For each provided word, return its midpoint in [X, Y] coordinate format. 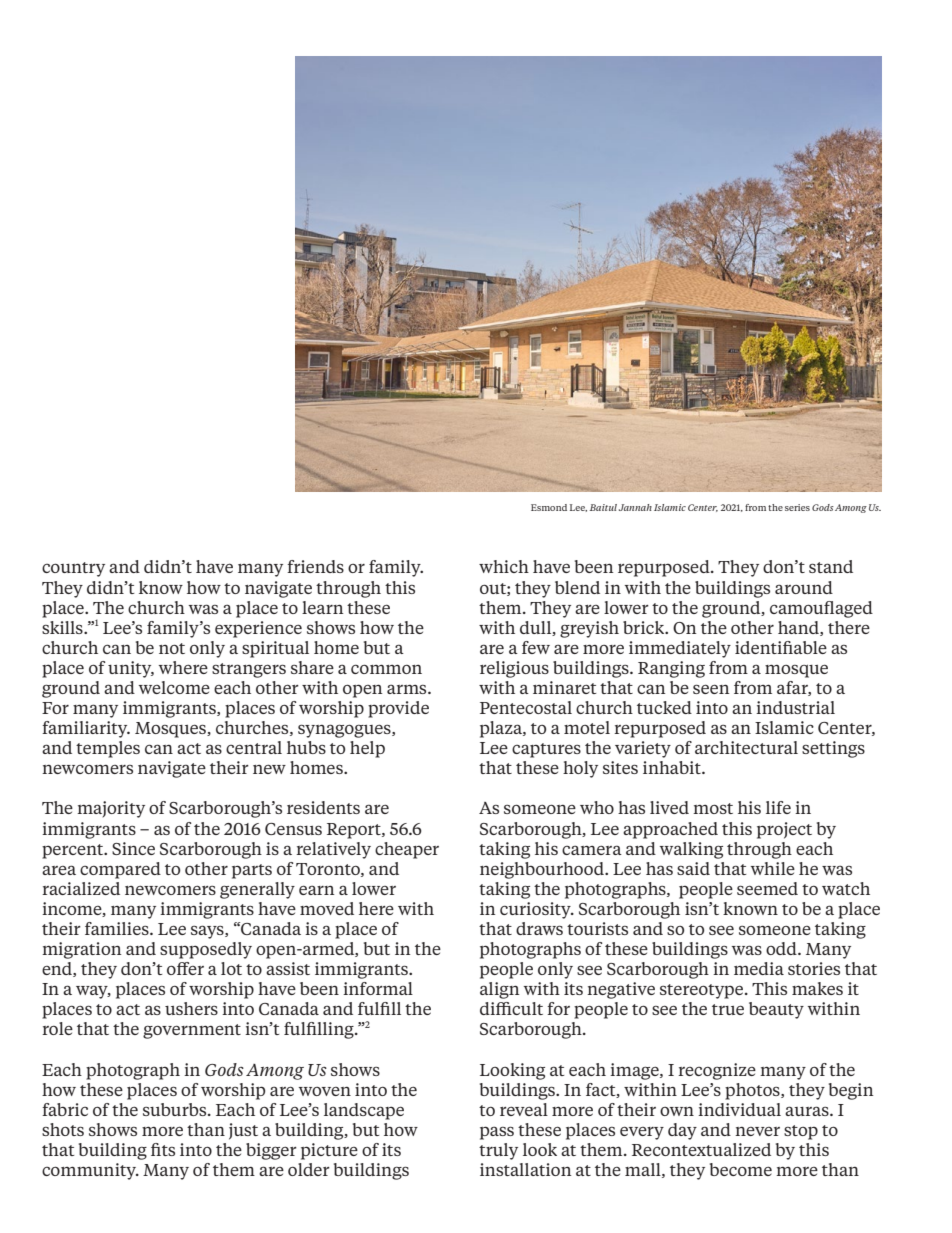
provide [398, 709]
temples [108, 749]
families [118, 928]
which [504, 566]
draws [539, 928]
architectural [746, 747]
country [73, 569]
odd [782, 948]
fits [163, 1149]
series [797, 507]
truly [498, 1151]
